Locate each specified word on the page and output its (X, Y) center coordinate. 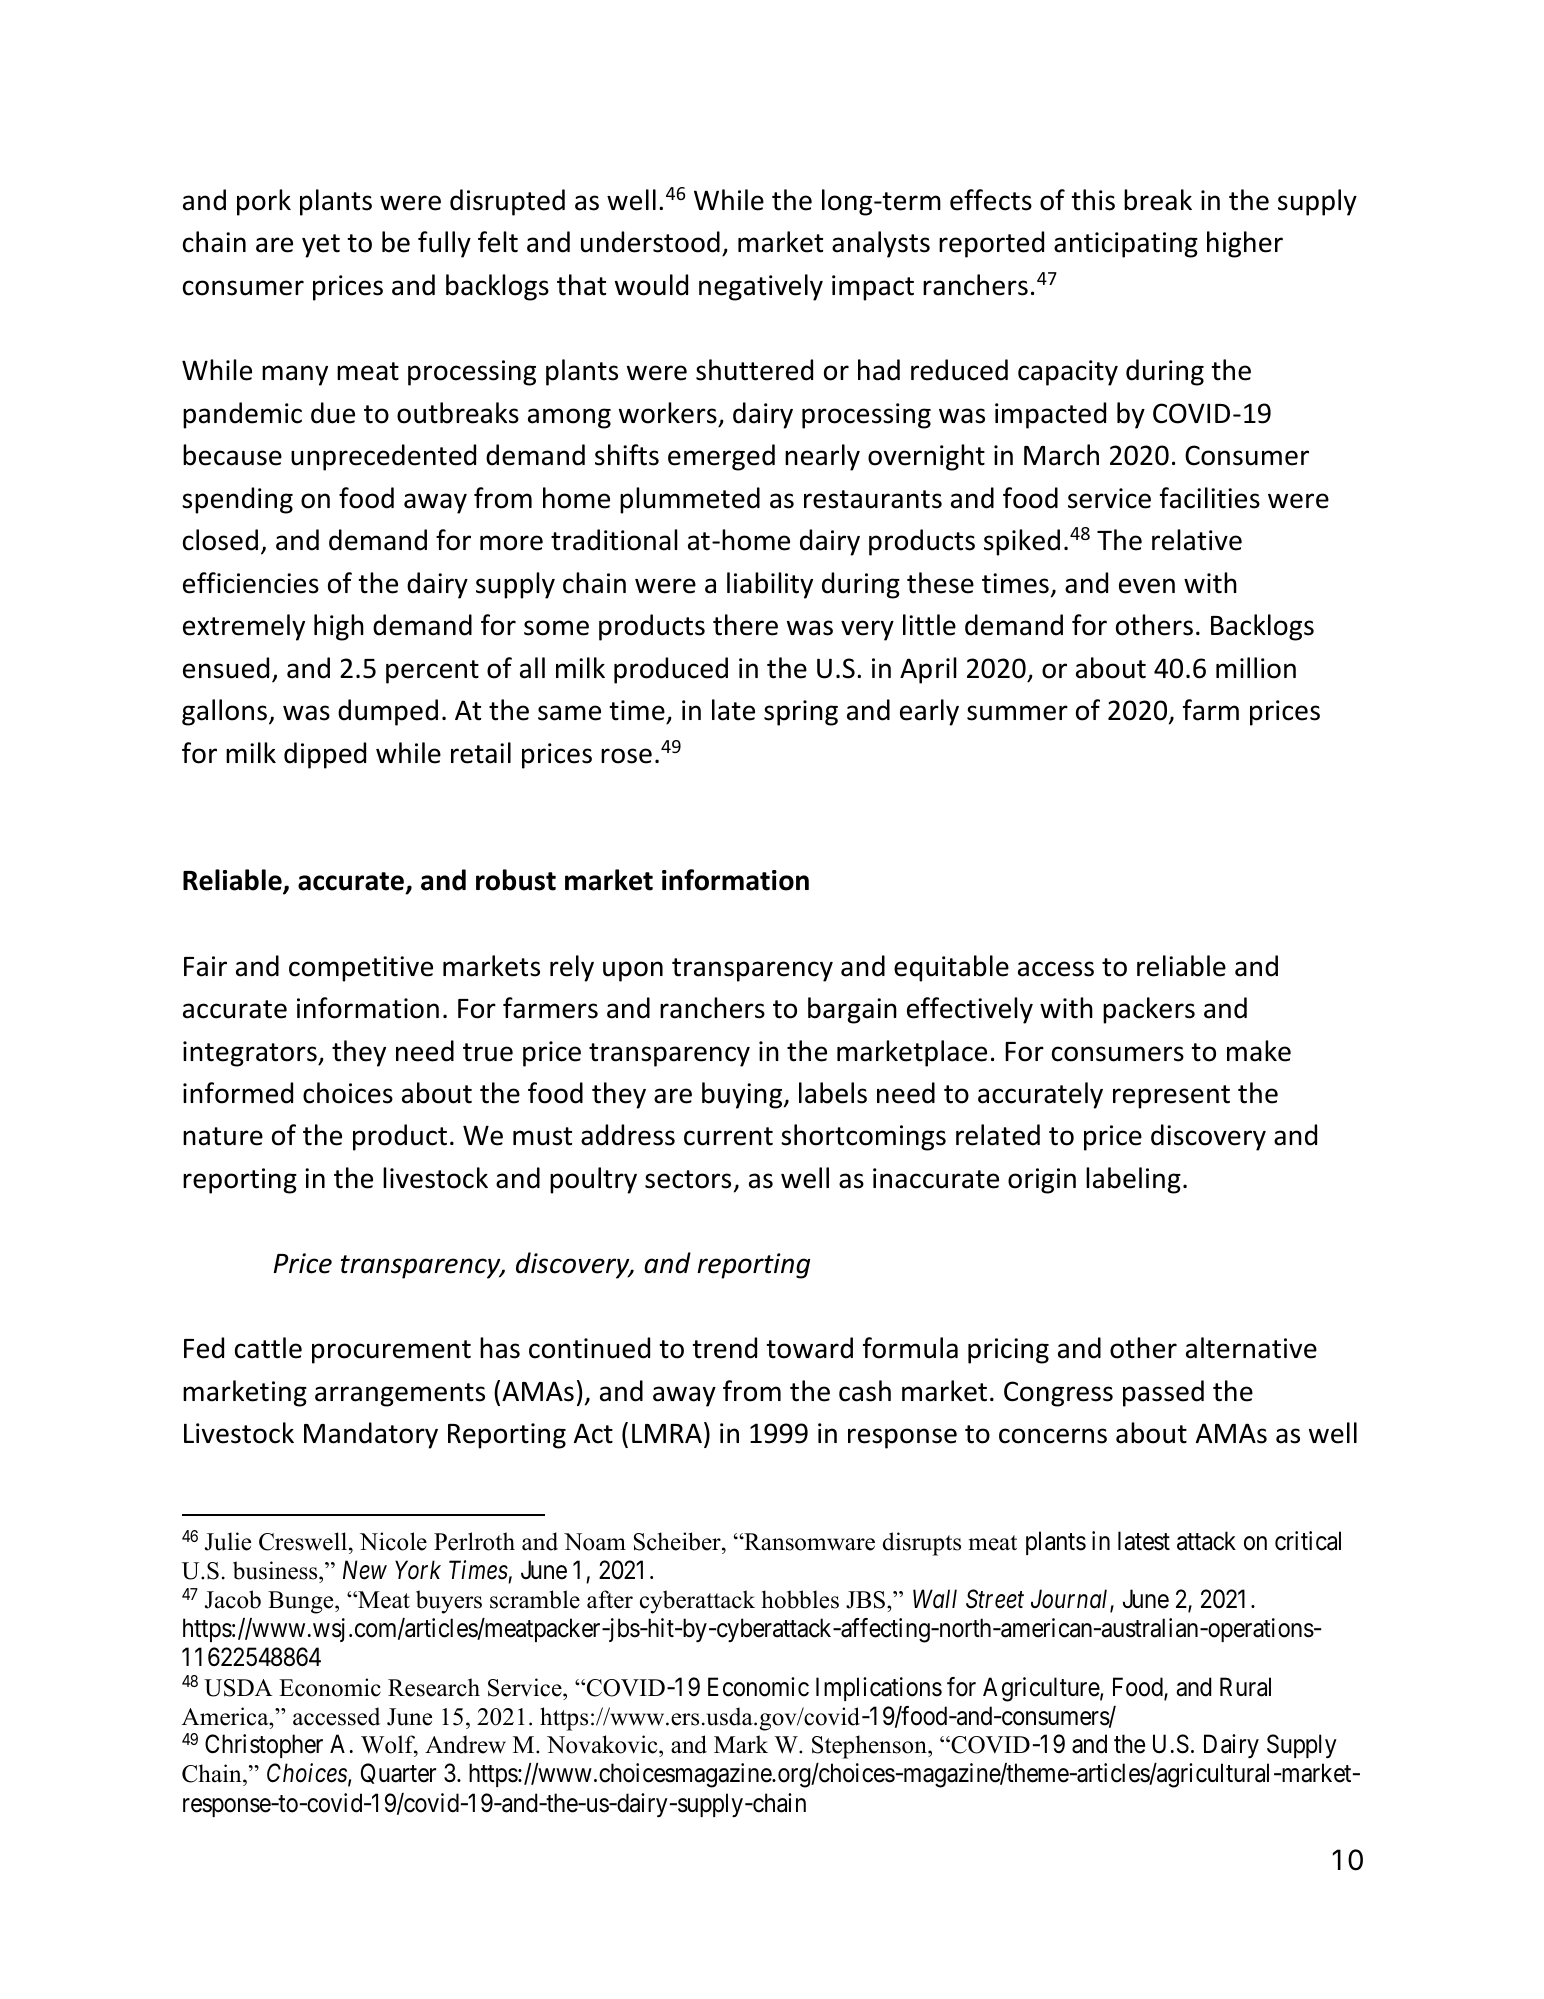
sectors (688, 1179)
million (1256, 668)
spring (801, 713)
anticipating (1126, 245)
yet (321, 246)
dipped (325, 755)
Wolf (389, 1746)
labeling (1133, 1180)
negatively (761, 287)
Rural (1245, 1687)
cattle (268, 1348)
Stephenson (870, 1747)
